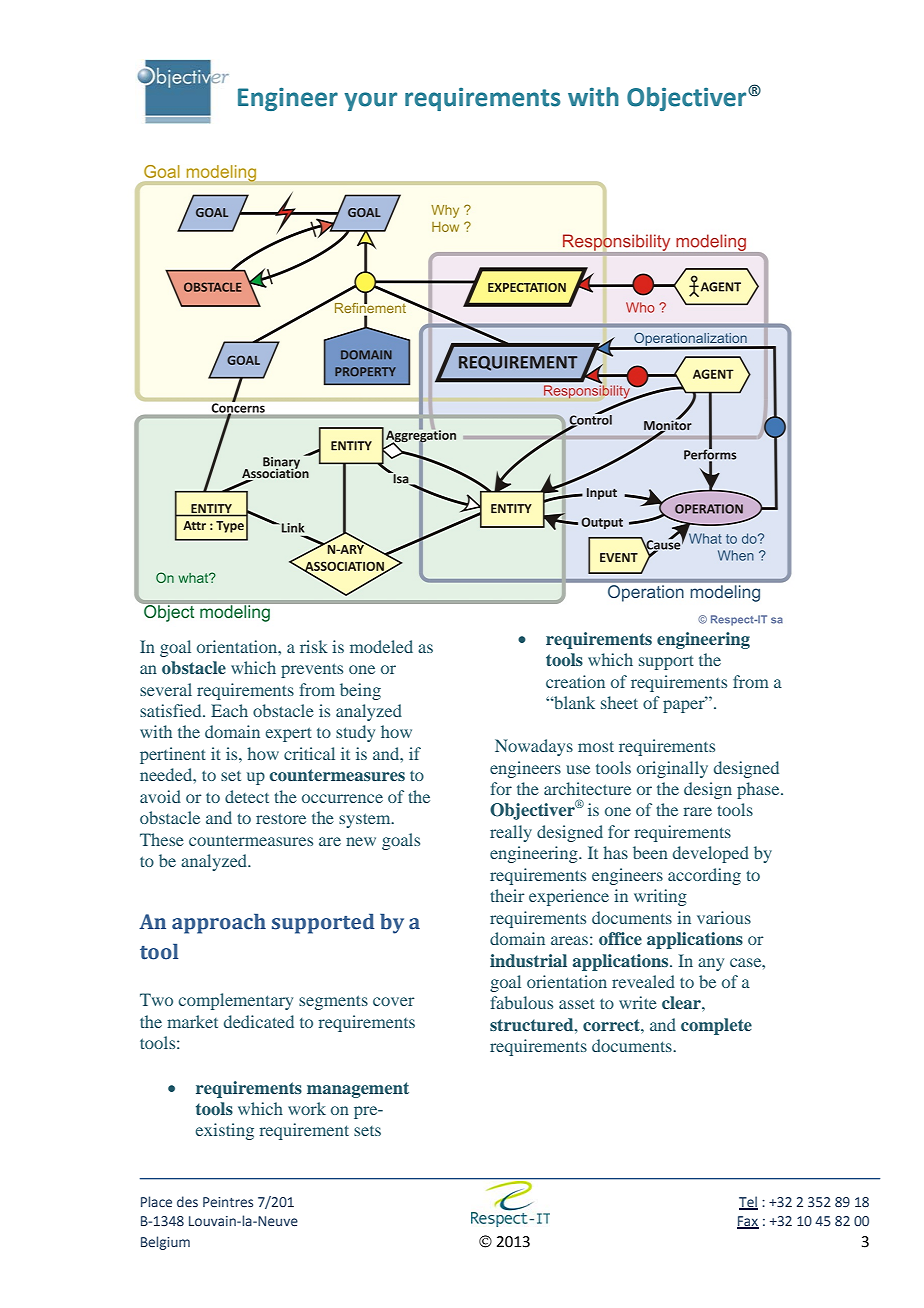 The width and height of the document is (924, 1308). Describe the element at coordinates (229, 710) in the document. I see `Each` at that location.
